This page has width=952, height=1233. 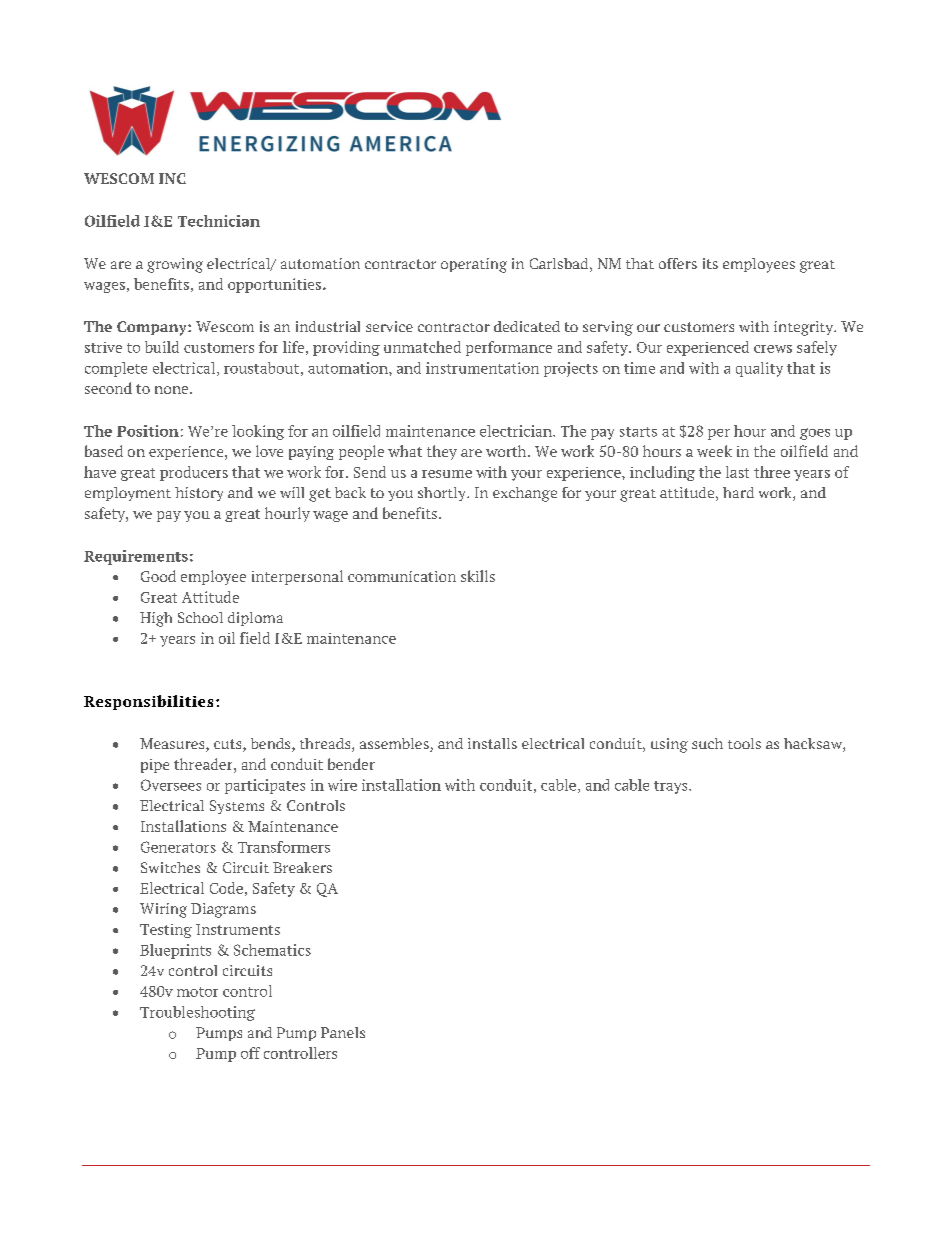 What do you see at coordinates (343, 1032) in the page?
I see `Panels` at bounding box center [343, 1032].
